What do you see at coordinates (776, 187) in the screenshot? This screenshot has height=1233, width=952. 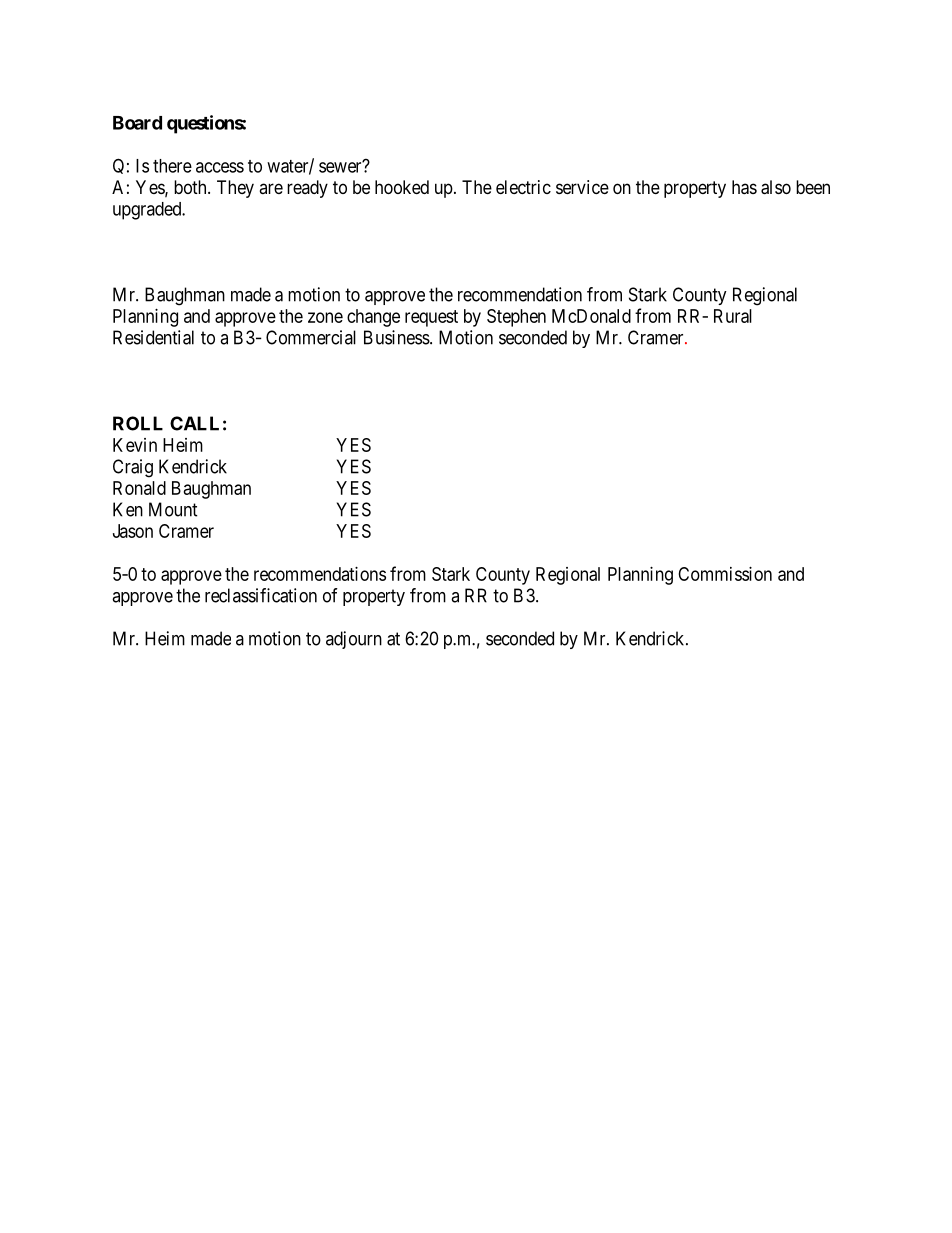 I see `also` at bounding box center [776, 187].
